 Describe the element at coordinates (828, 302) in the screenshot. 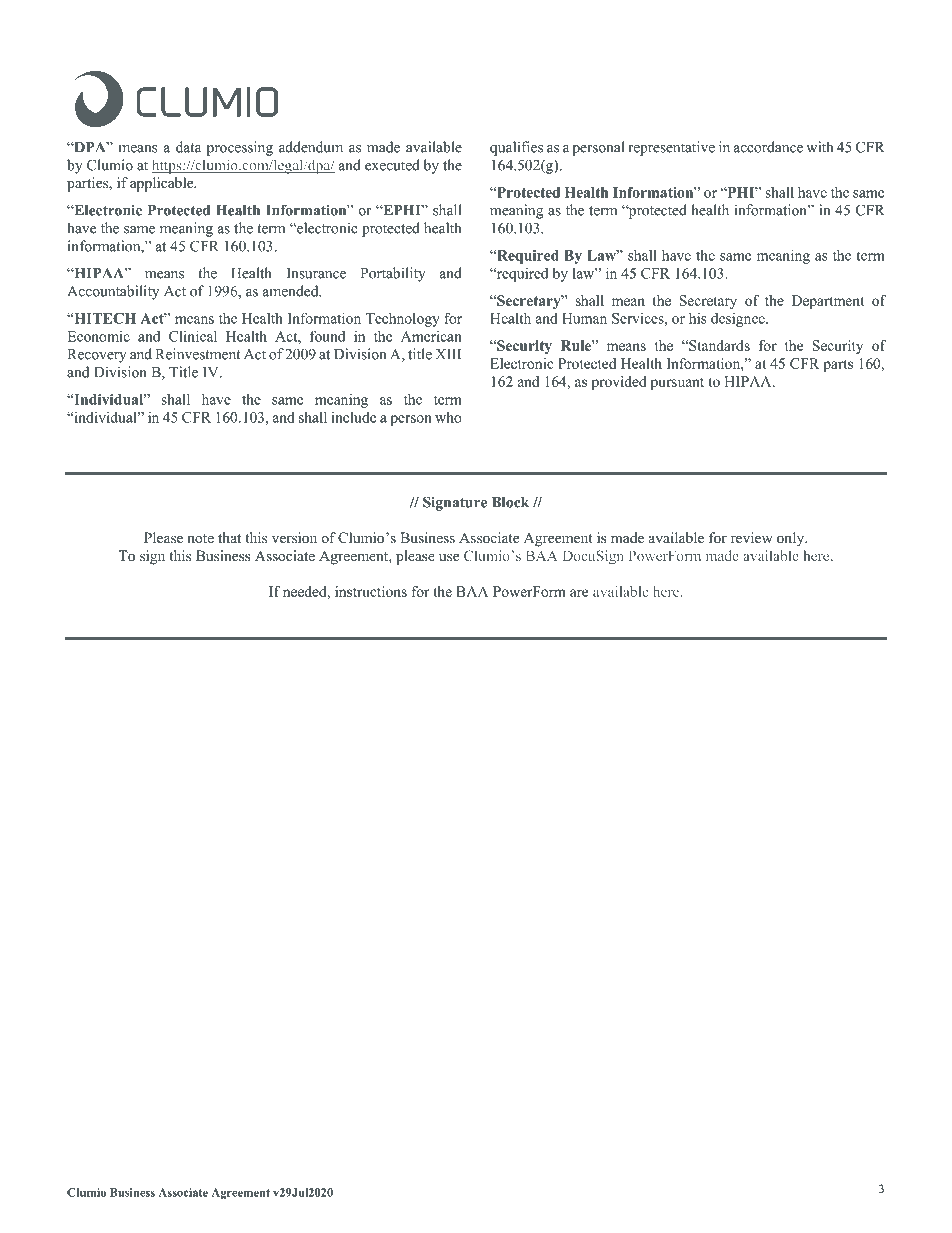

I see `Department` at that location.
